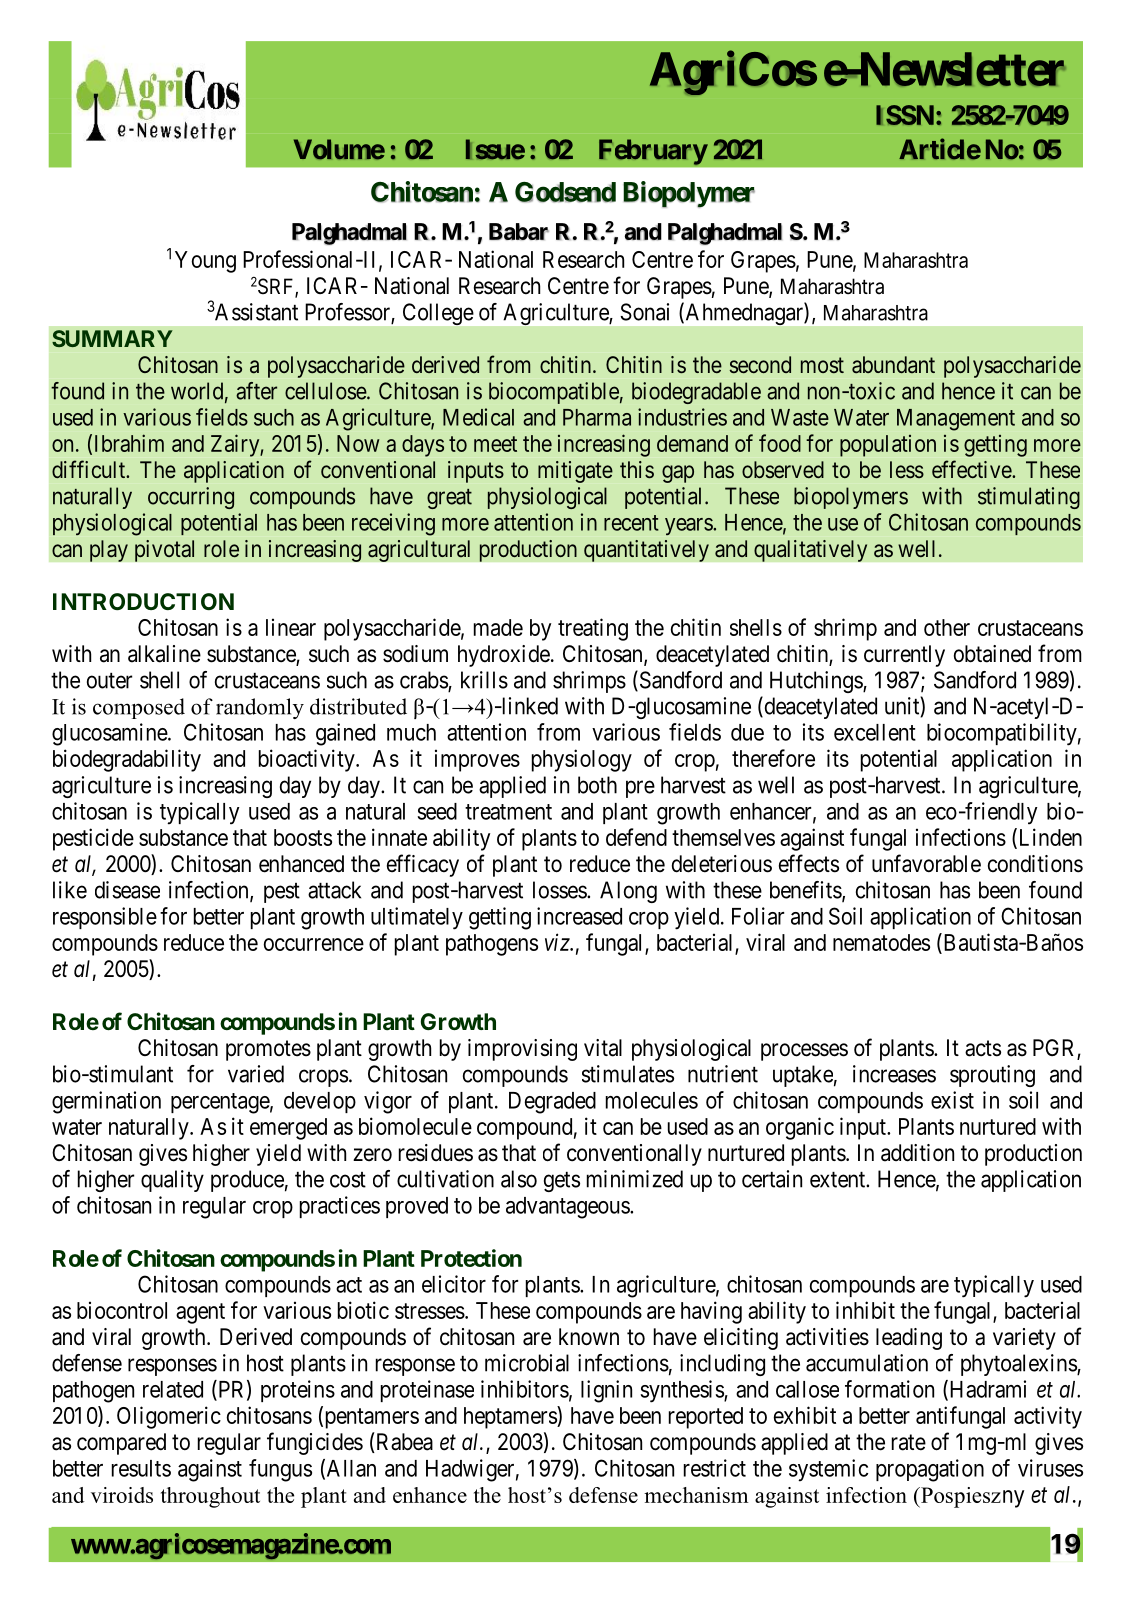 The height and width of the screenshot is (1603, 1134). Describe the element at coordinates (268, 1050) in the screenshot. I see `promotes` at that location.
